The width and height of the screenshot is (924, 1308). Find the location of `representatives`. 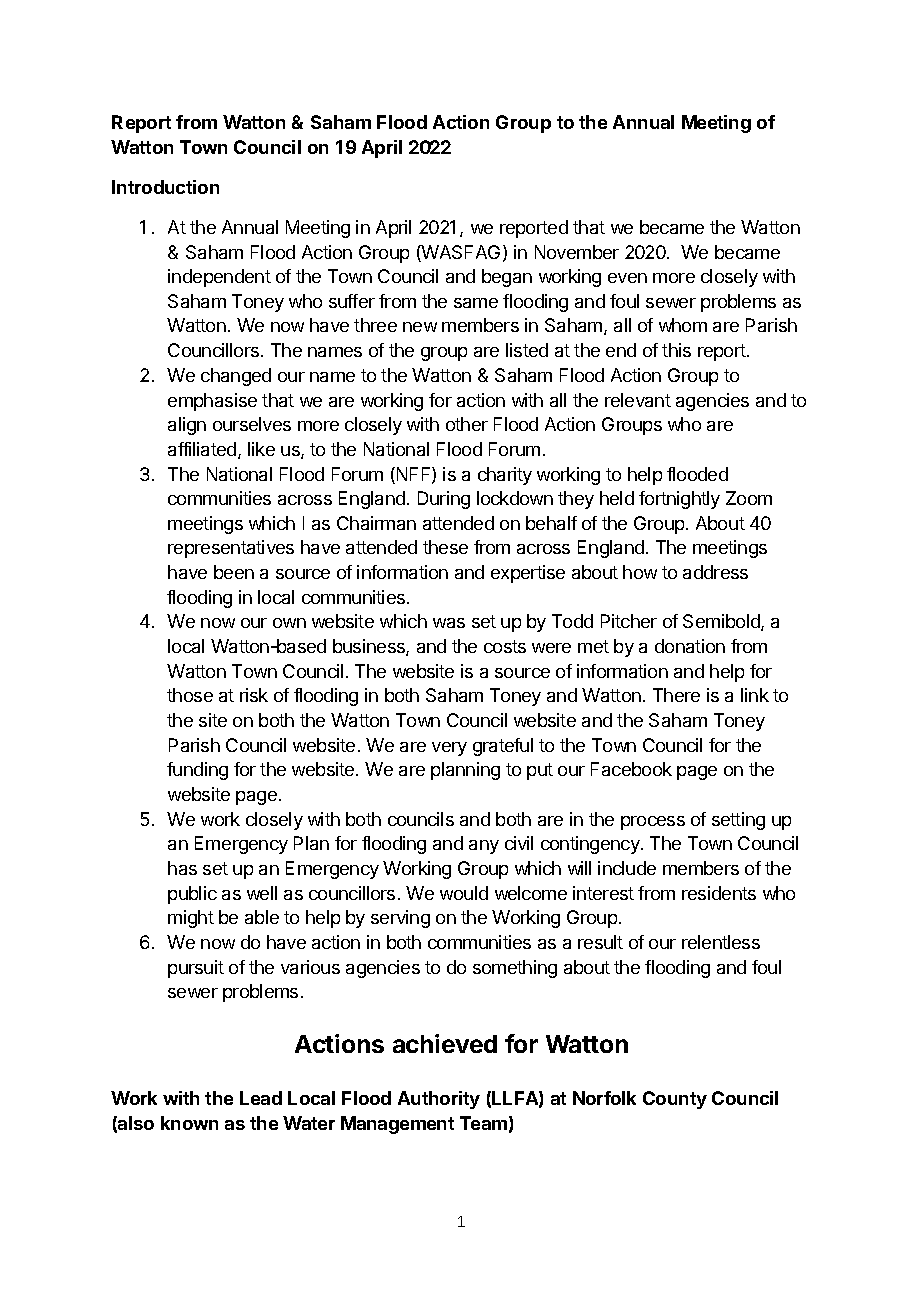

representatives is located at coordinates (231, 549).
